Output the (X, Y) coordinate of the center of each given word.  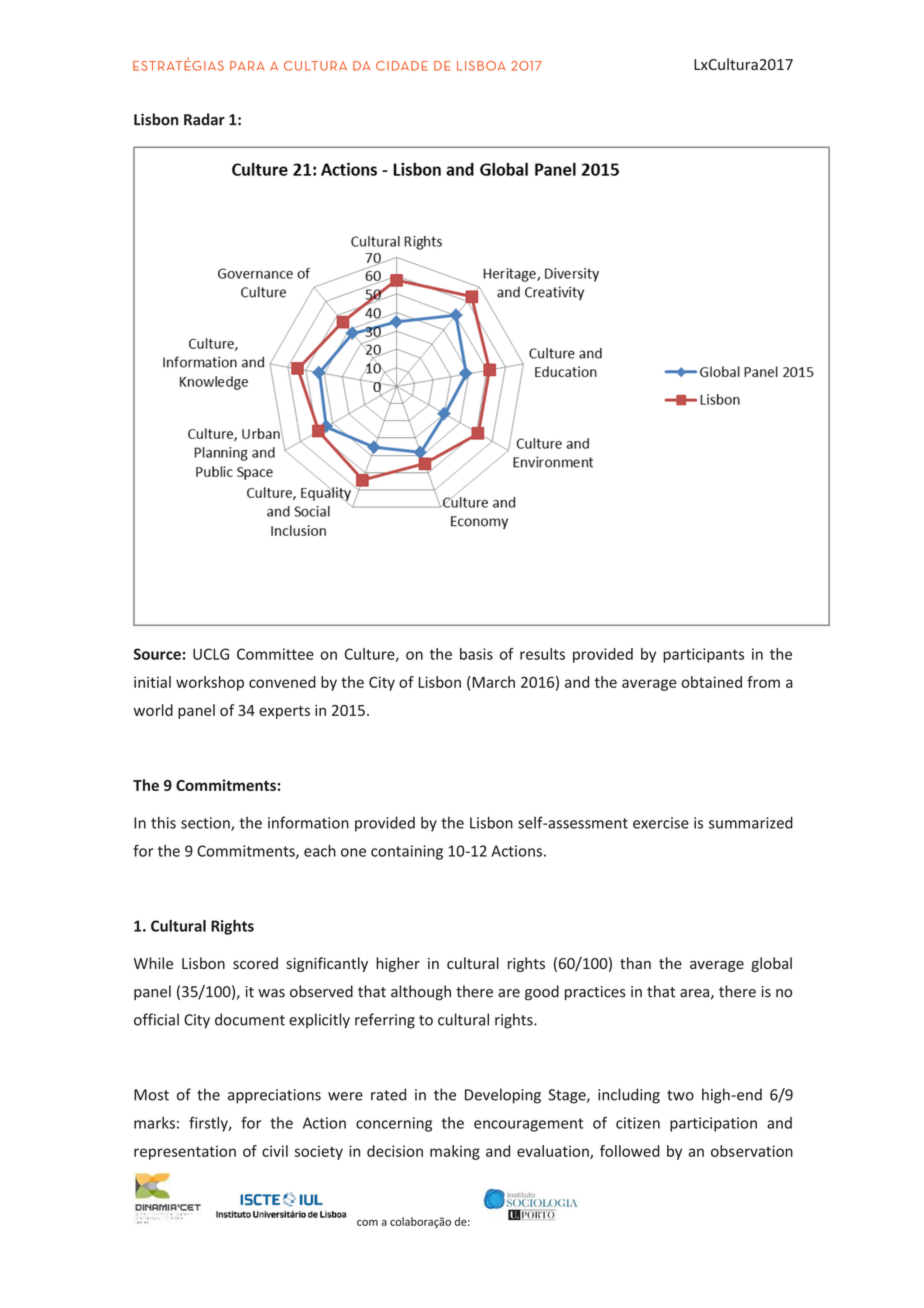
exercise (661, 823)
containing (407, 852)
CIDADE (402, 66)
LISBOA (481, 66)
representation (185, 1152)
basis (476, 654)
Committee (275, 654)
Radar (204, 119)
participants (703, 655)
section (206, 824)
